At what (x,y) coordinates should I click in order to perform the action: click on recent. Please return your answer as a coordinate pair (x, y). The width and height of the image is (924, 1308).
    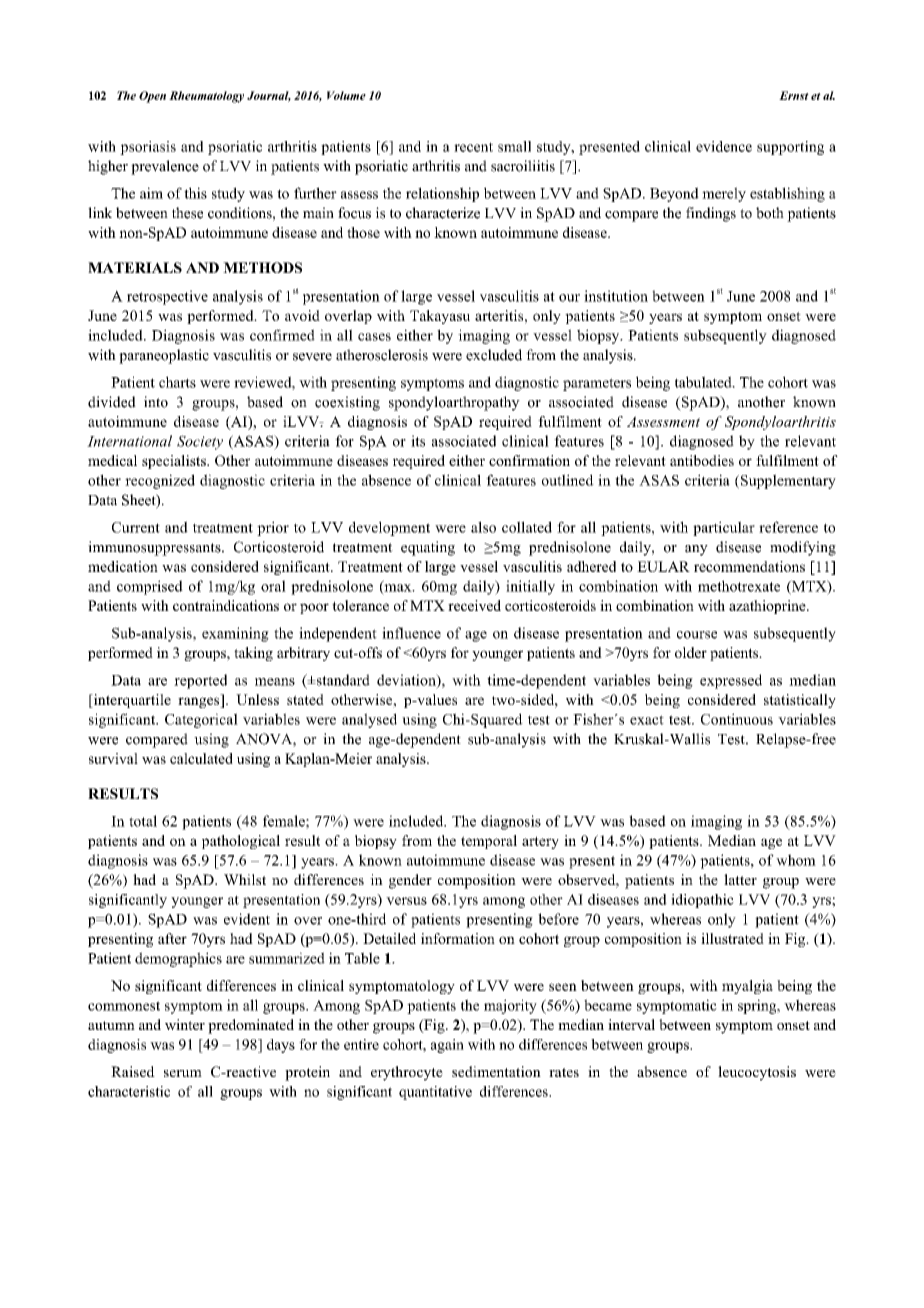
    Looking at the image, I should click on (473, 147).
